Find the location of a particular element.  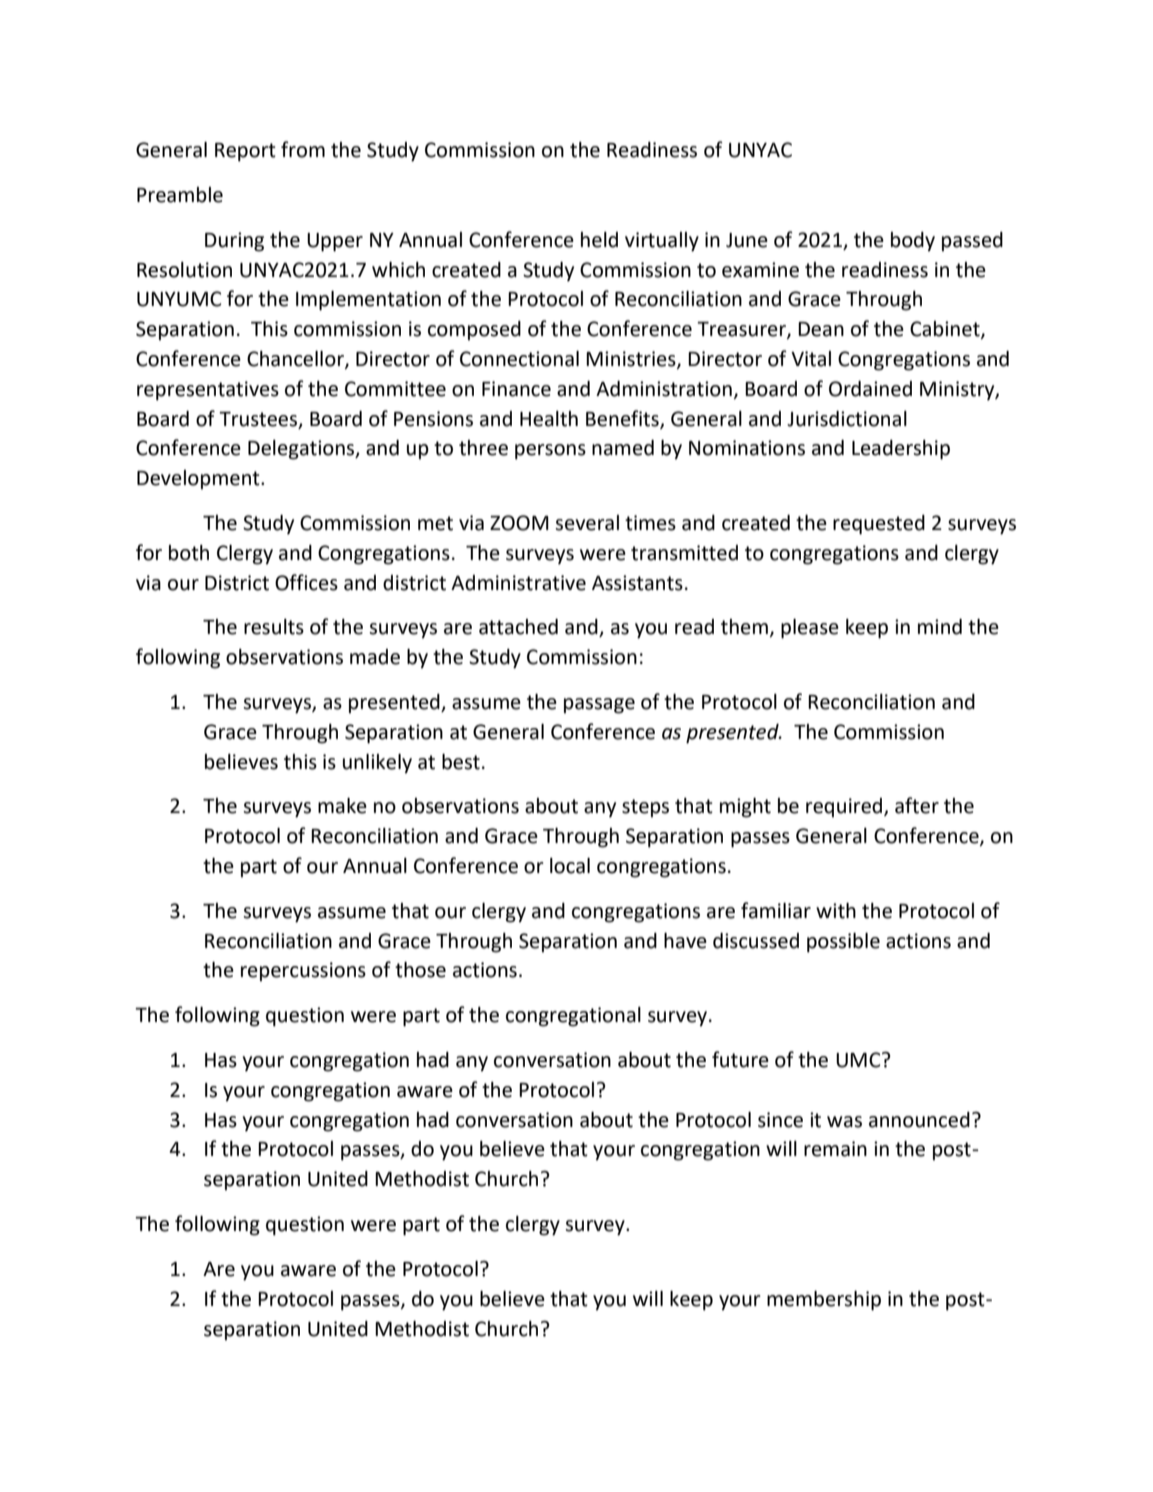

membership is located at coordinates (824, 1301).
